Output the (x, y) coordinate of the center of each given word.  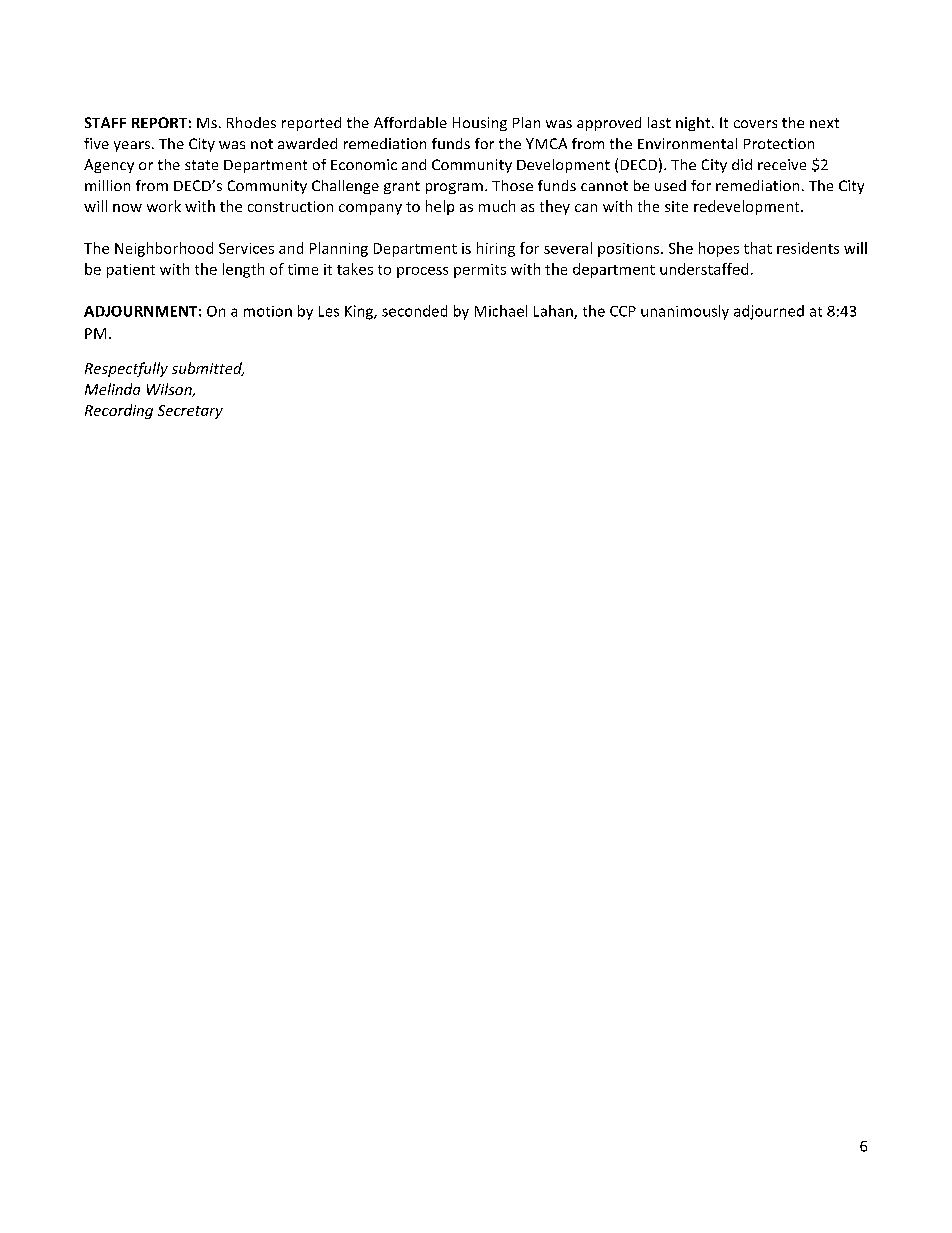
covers (755, 124)
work (164, 206)
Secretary (190, 412)
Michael (501, 311)
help (440, 207)
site (676, 206)
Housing (480, 124)
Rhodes (251, 122)
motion (268, 311)
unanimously (685, 312)
